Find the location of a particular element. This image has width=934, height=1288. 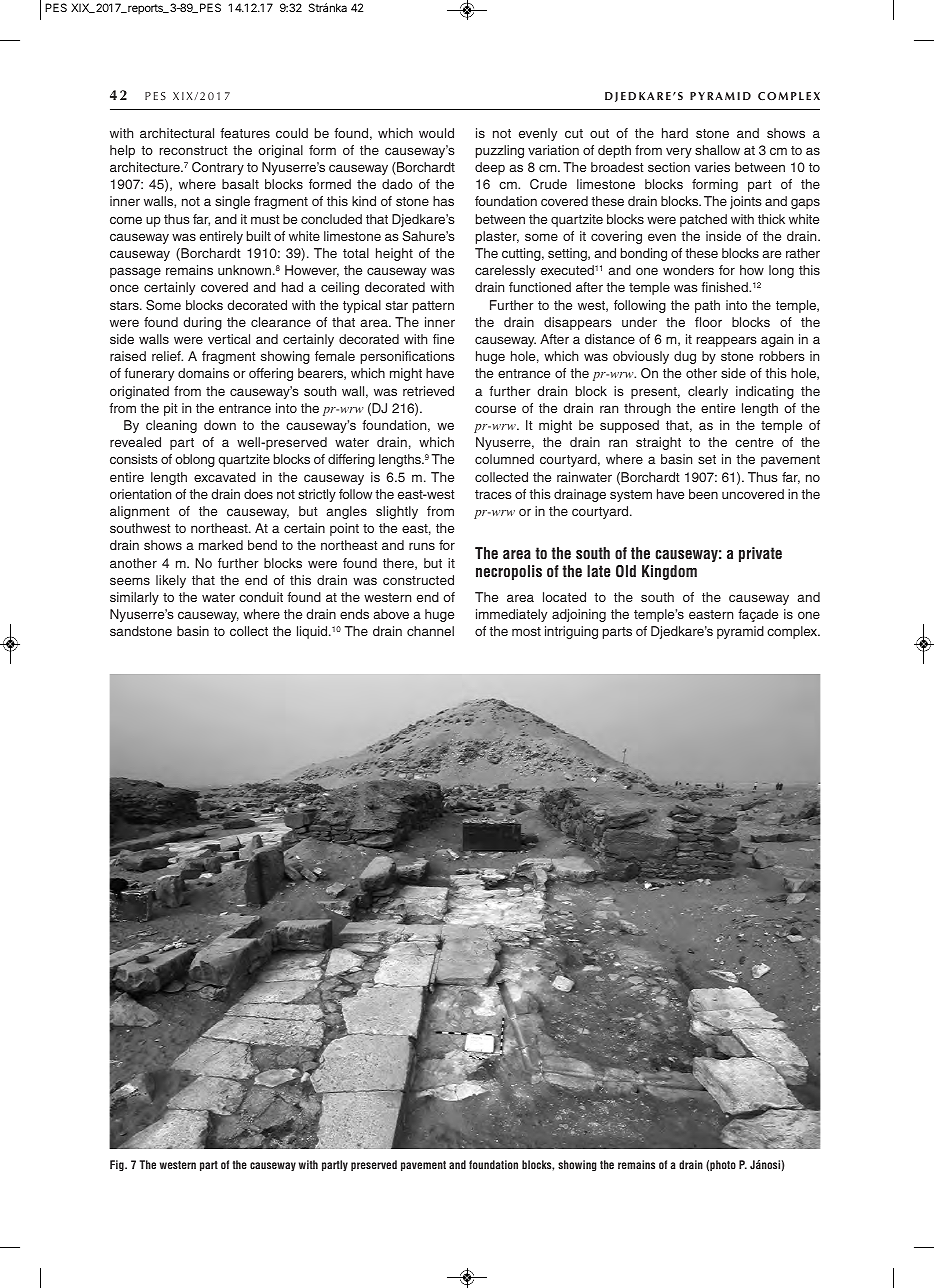

varies is located at coordinates (712, 167).
